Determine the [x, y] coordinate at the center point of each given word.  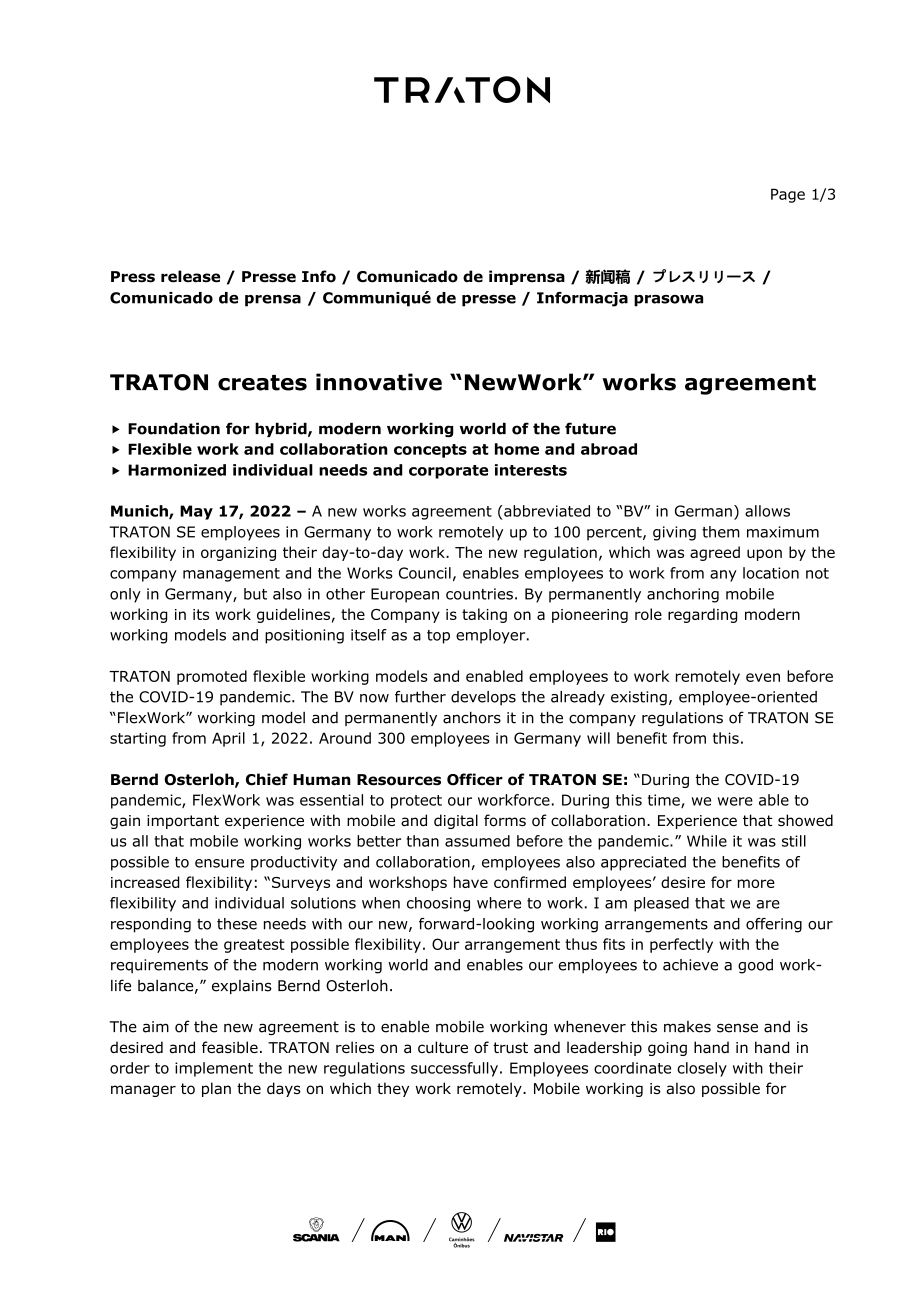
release [190, 276]
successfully [454, 1069]
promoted [212, 677]
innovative [379, 382]
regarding [702, 615]
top [438, 637]
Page [788, 195]
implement [214, 1069]
